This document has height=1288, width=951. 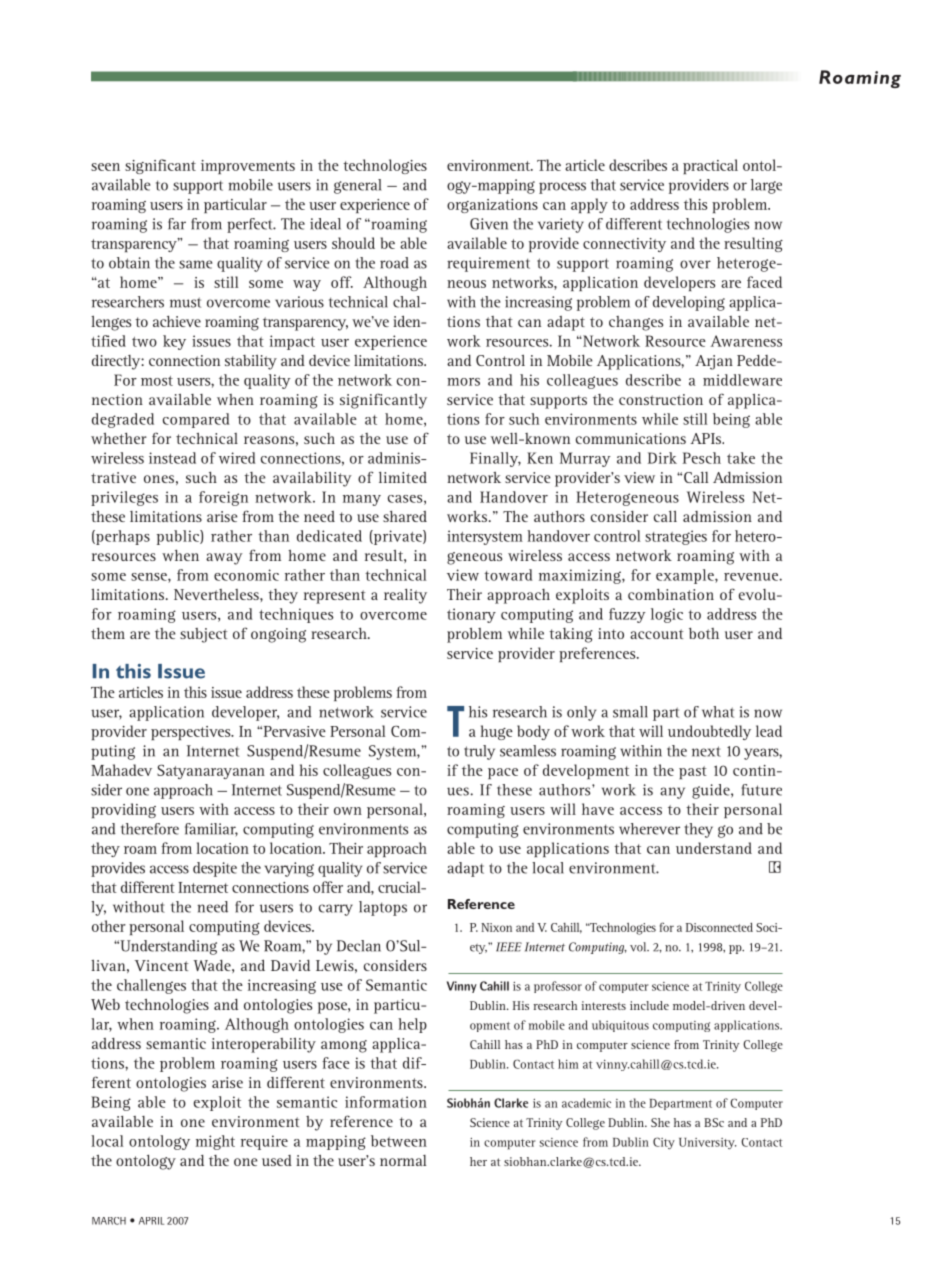 What do you see at coordinates (710, 166) in the document?
I see `practical` at bounding box center [710, 166].
